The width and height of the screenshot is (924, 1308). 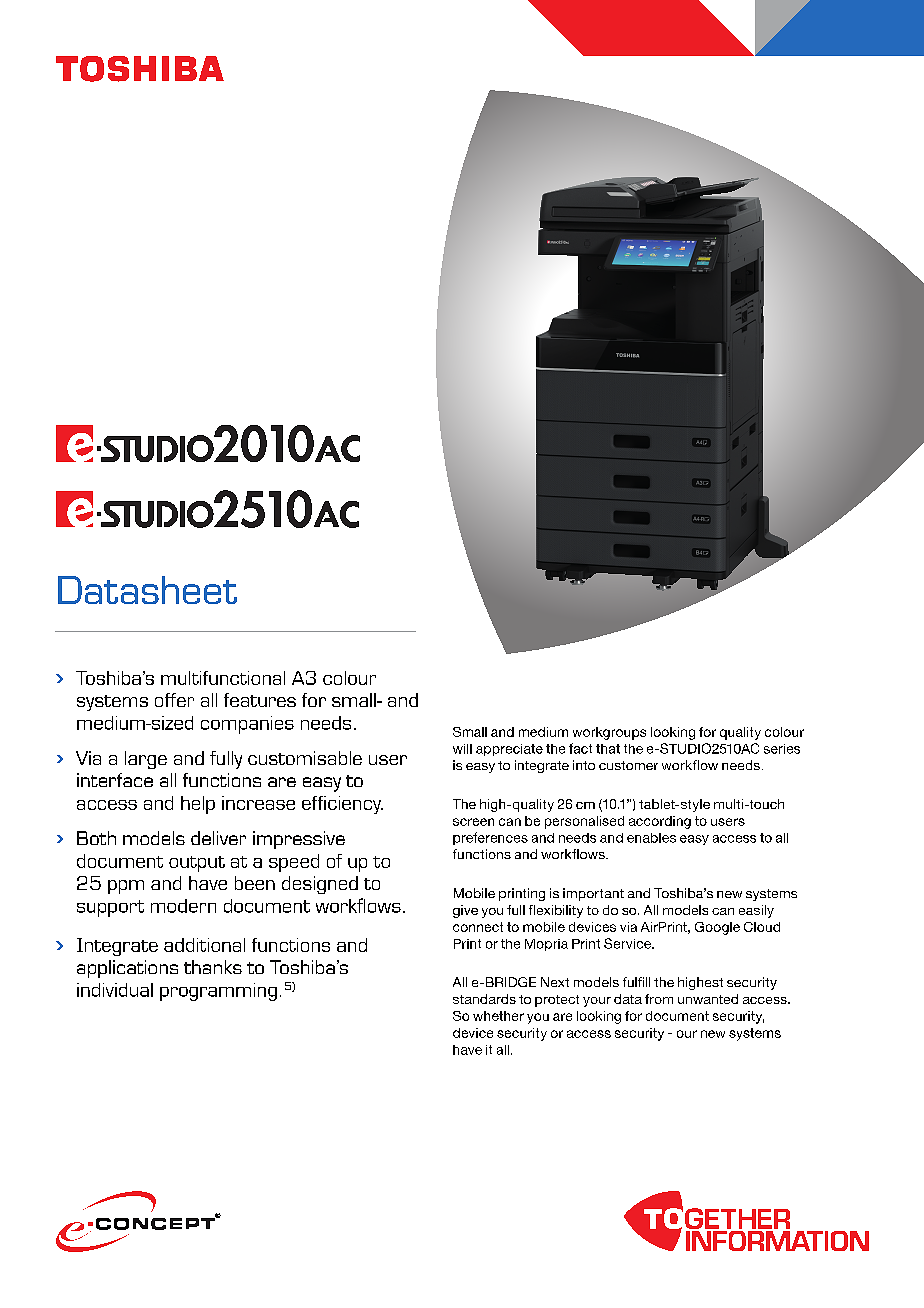 What do you see at coordinates (609, 733) in the screenshot?
I see `workgroups` at bounding box center [609, 733].
